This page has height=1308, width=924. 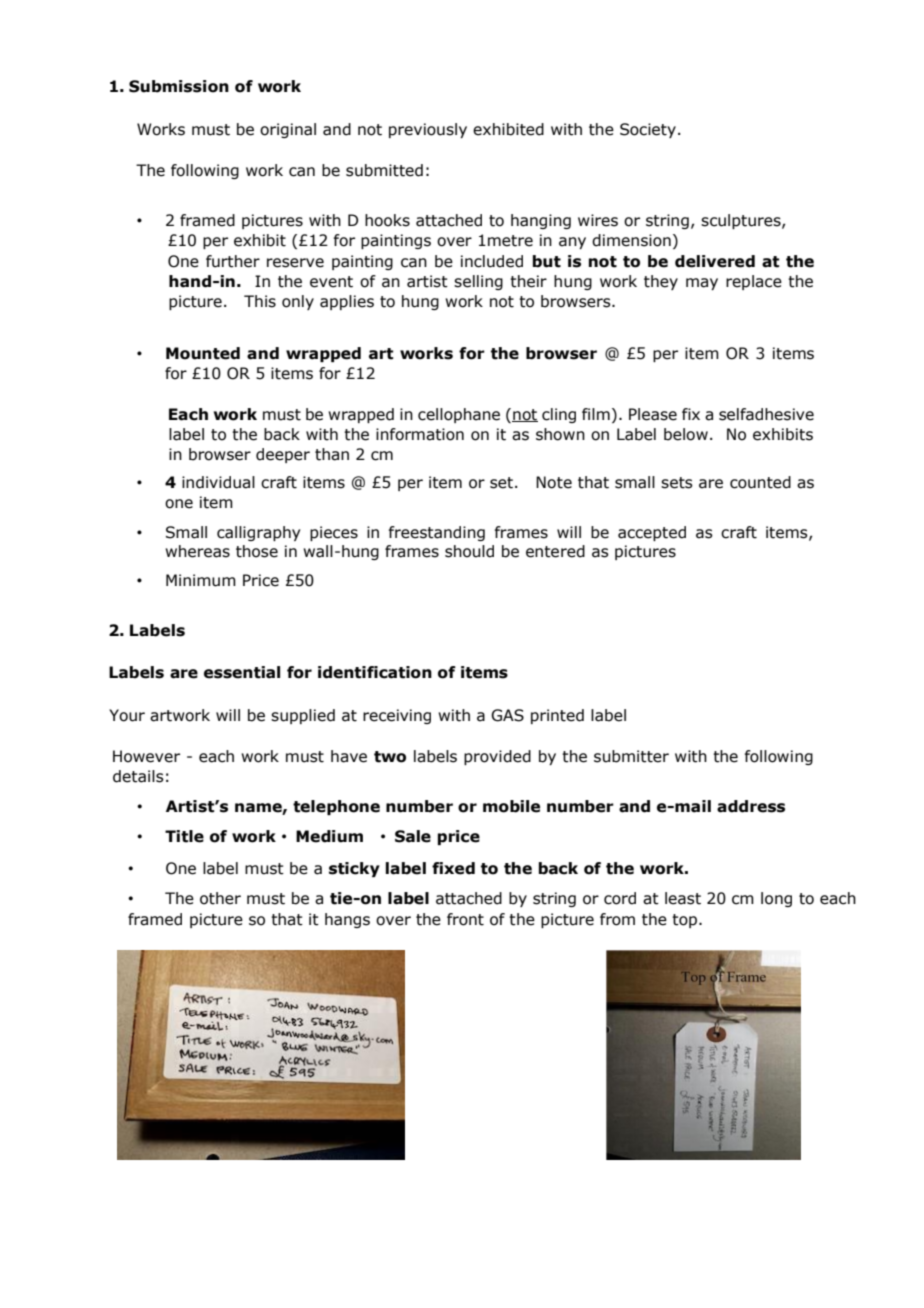 What do you see at coordinates (220, 898) in the page?
I see `other` at bounding box center [220, 898].
